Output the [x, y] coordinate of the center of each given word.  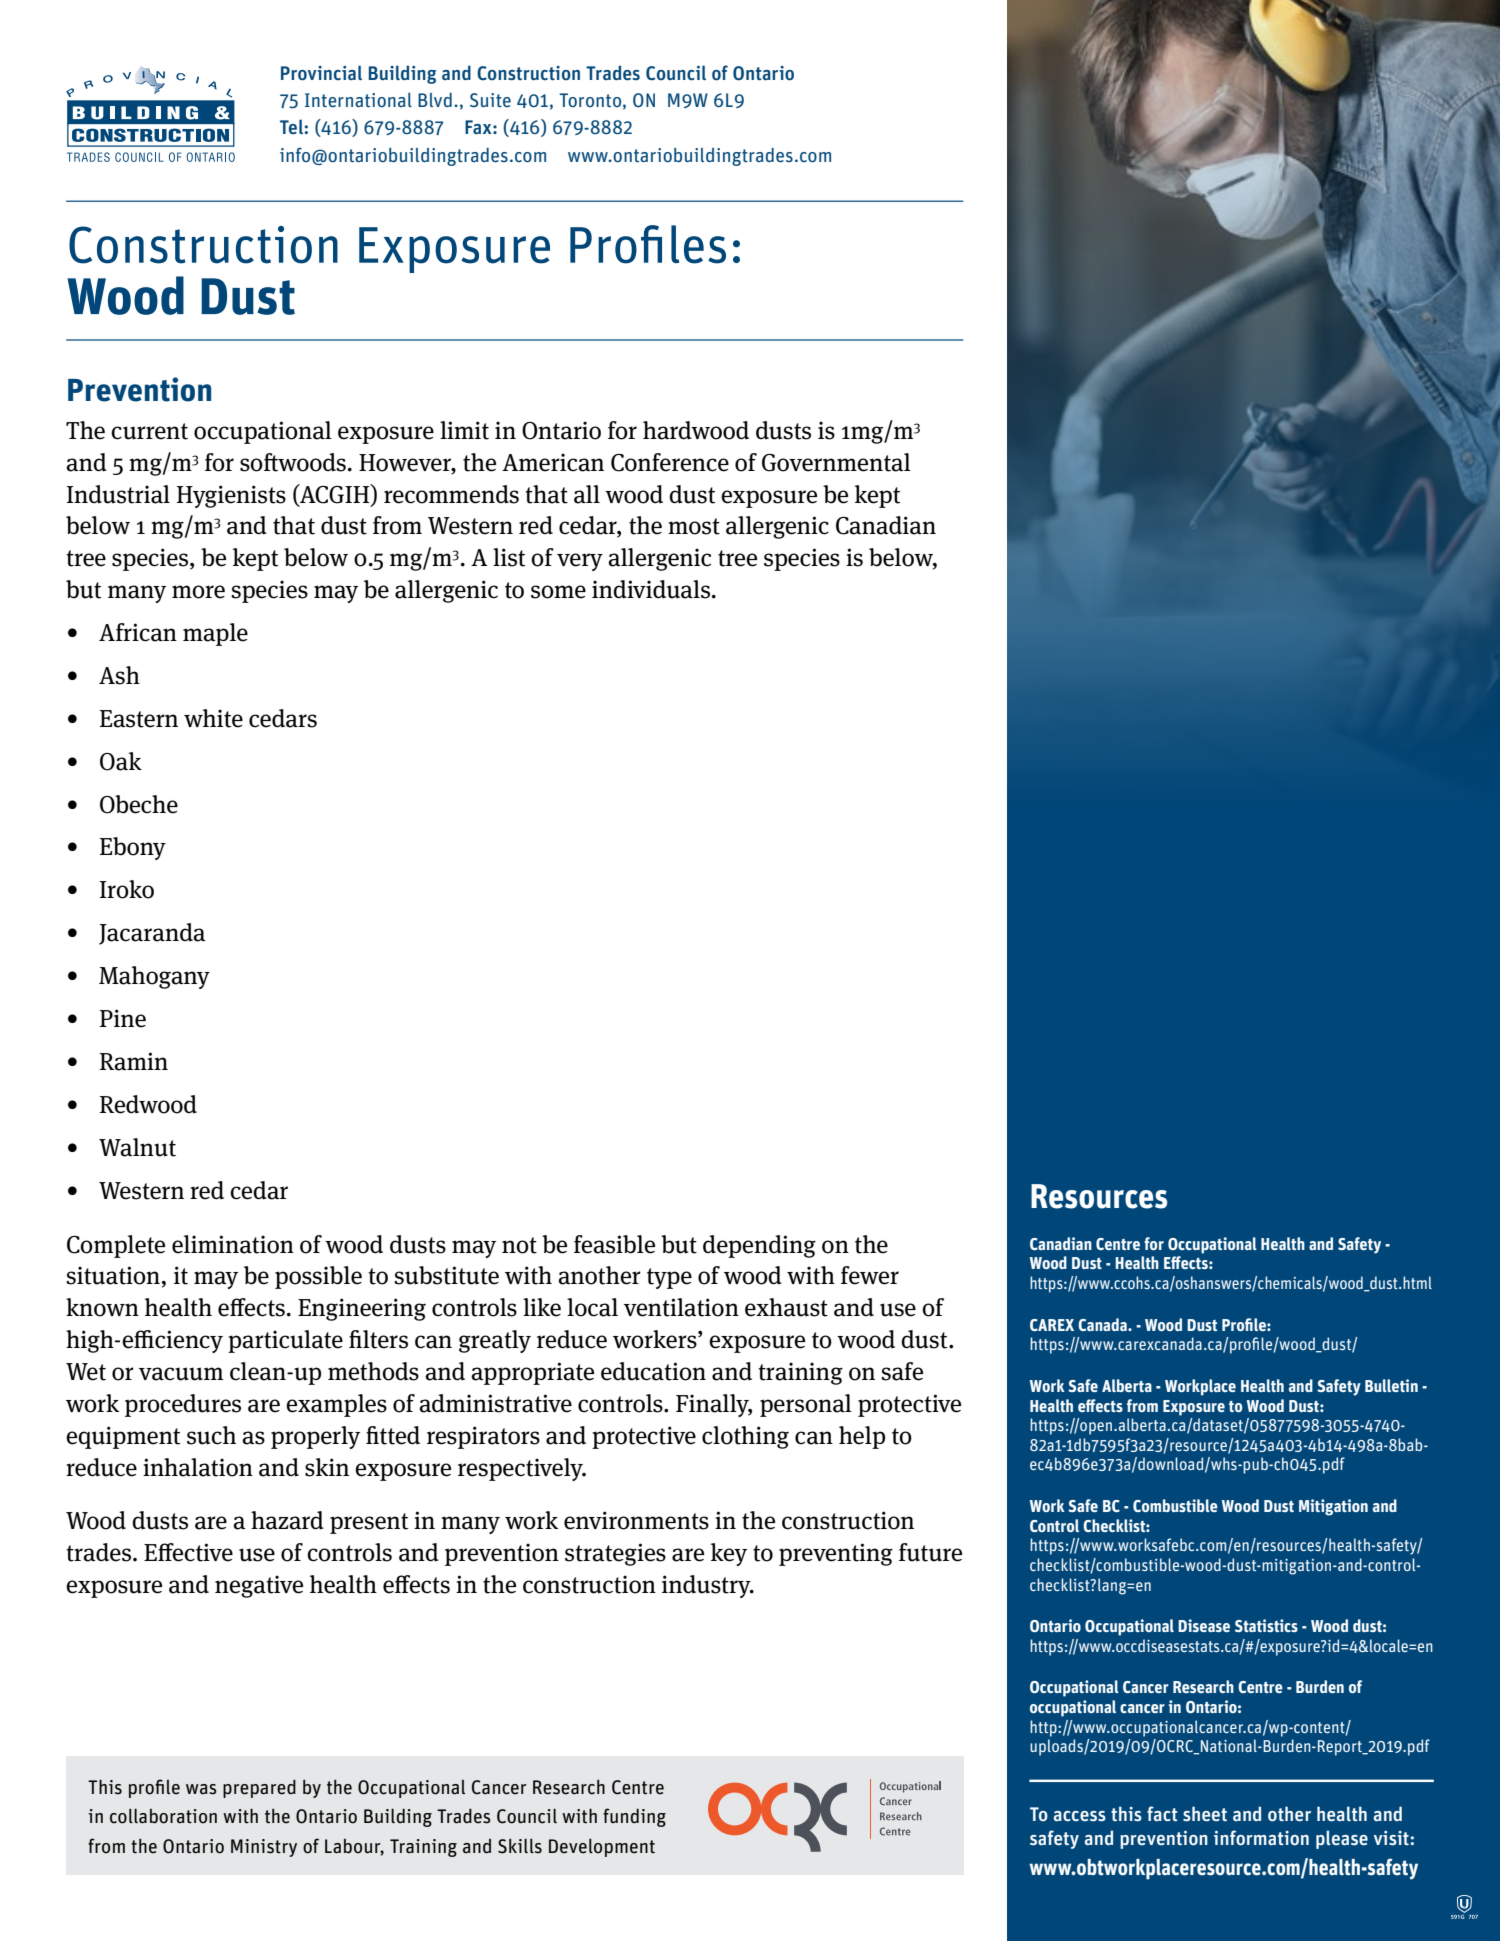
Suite [490, 100]
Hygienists [231, 496]
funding [634, 1817]
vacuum [181, 1374]
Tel [292, 127]
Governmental [836, 462]
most [694, 526]
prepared [259, 1789]
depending [759, 1246]
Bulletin [1391, 1385]
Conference [670, 462]
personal [806, 1405]
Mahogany [154, 977]
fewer [870, 1275]
